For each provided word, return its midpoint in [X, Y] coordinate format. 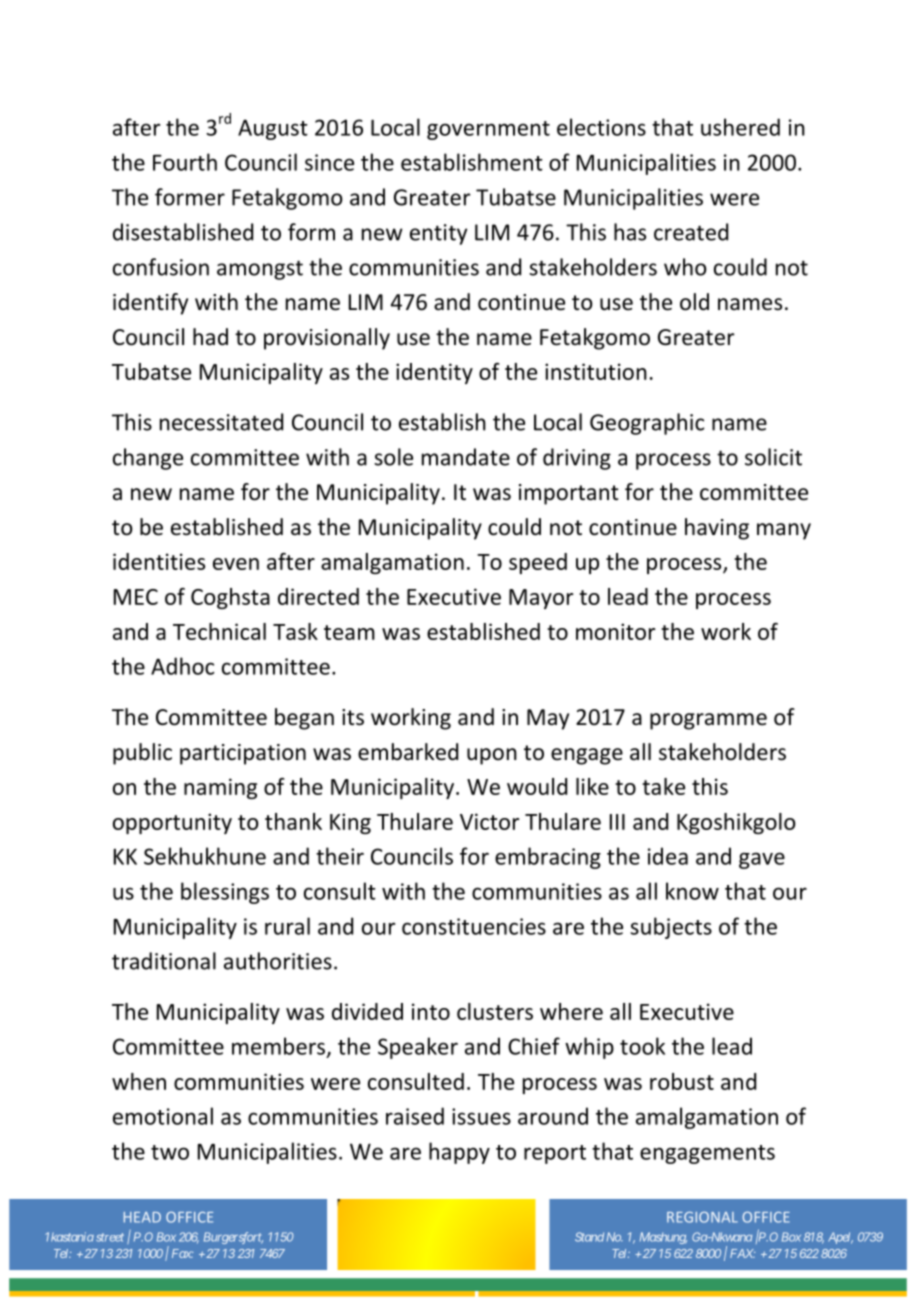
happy [459, 1153]
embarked [408, 752]
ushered [740, 127]
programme [708, 721]
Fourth [185, 162]
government [488, 130]
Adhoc [182, 666]
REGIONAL [702, 1217]
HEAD [142, 1217]
